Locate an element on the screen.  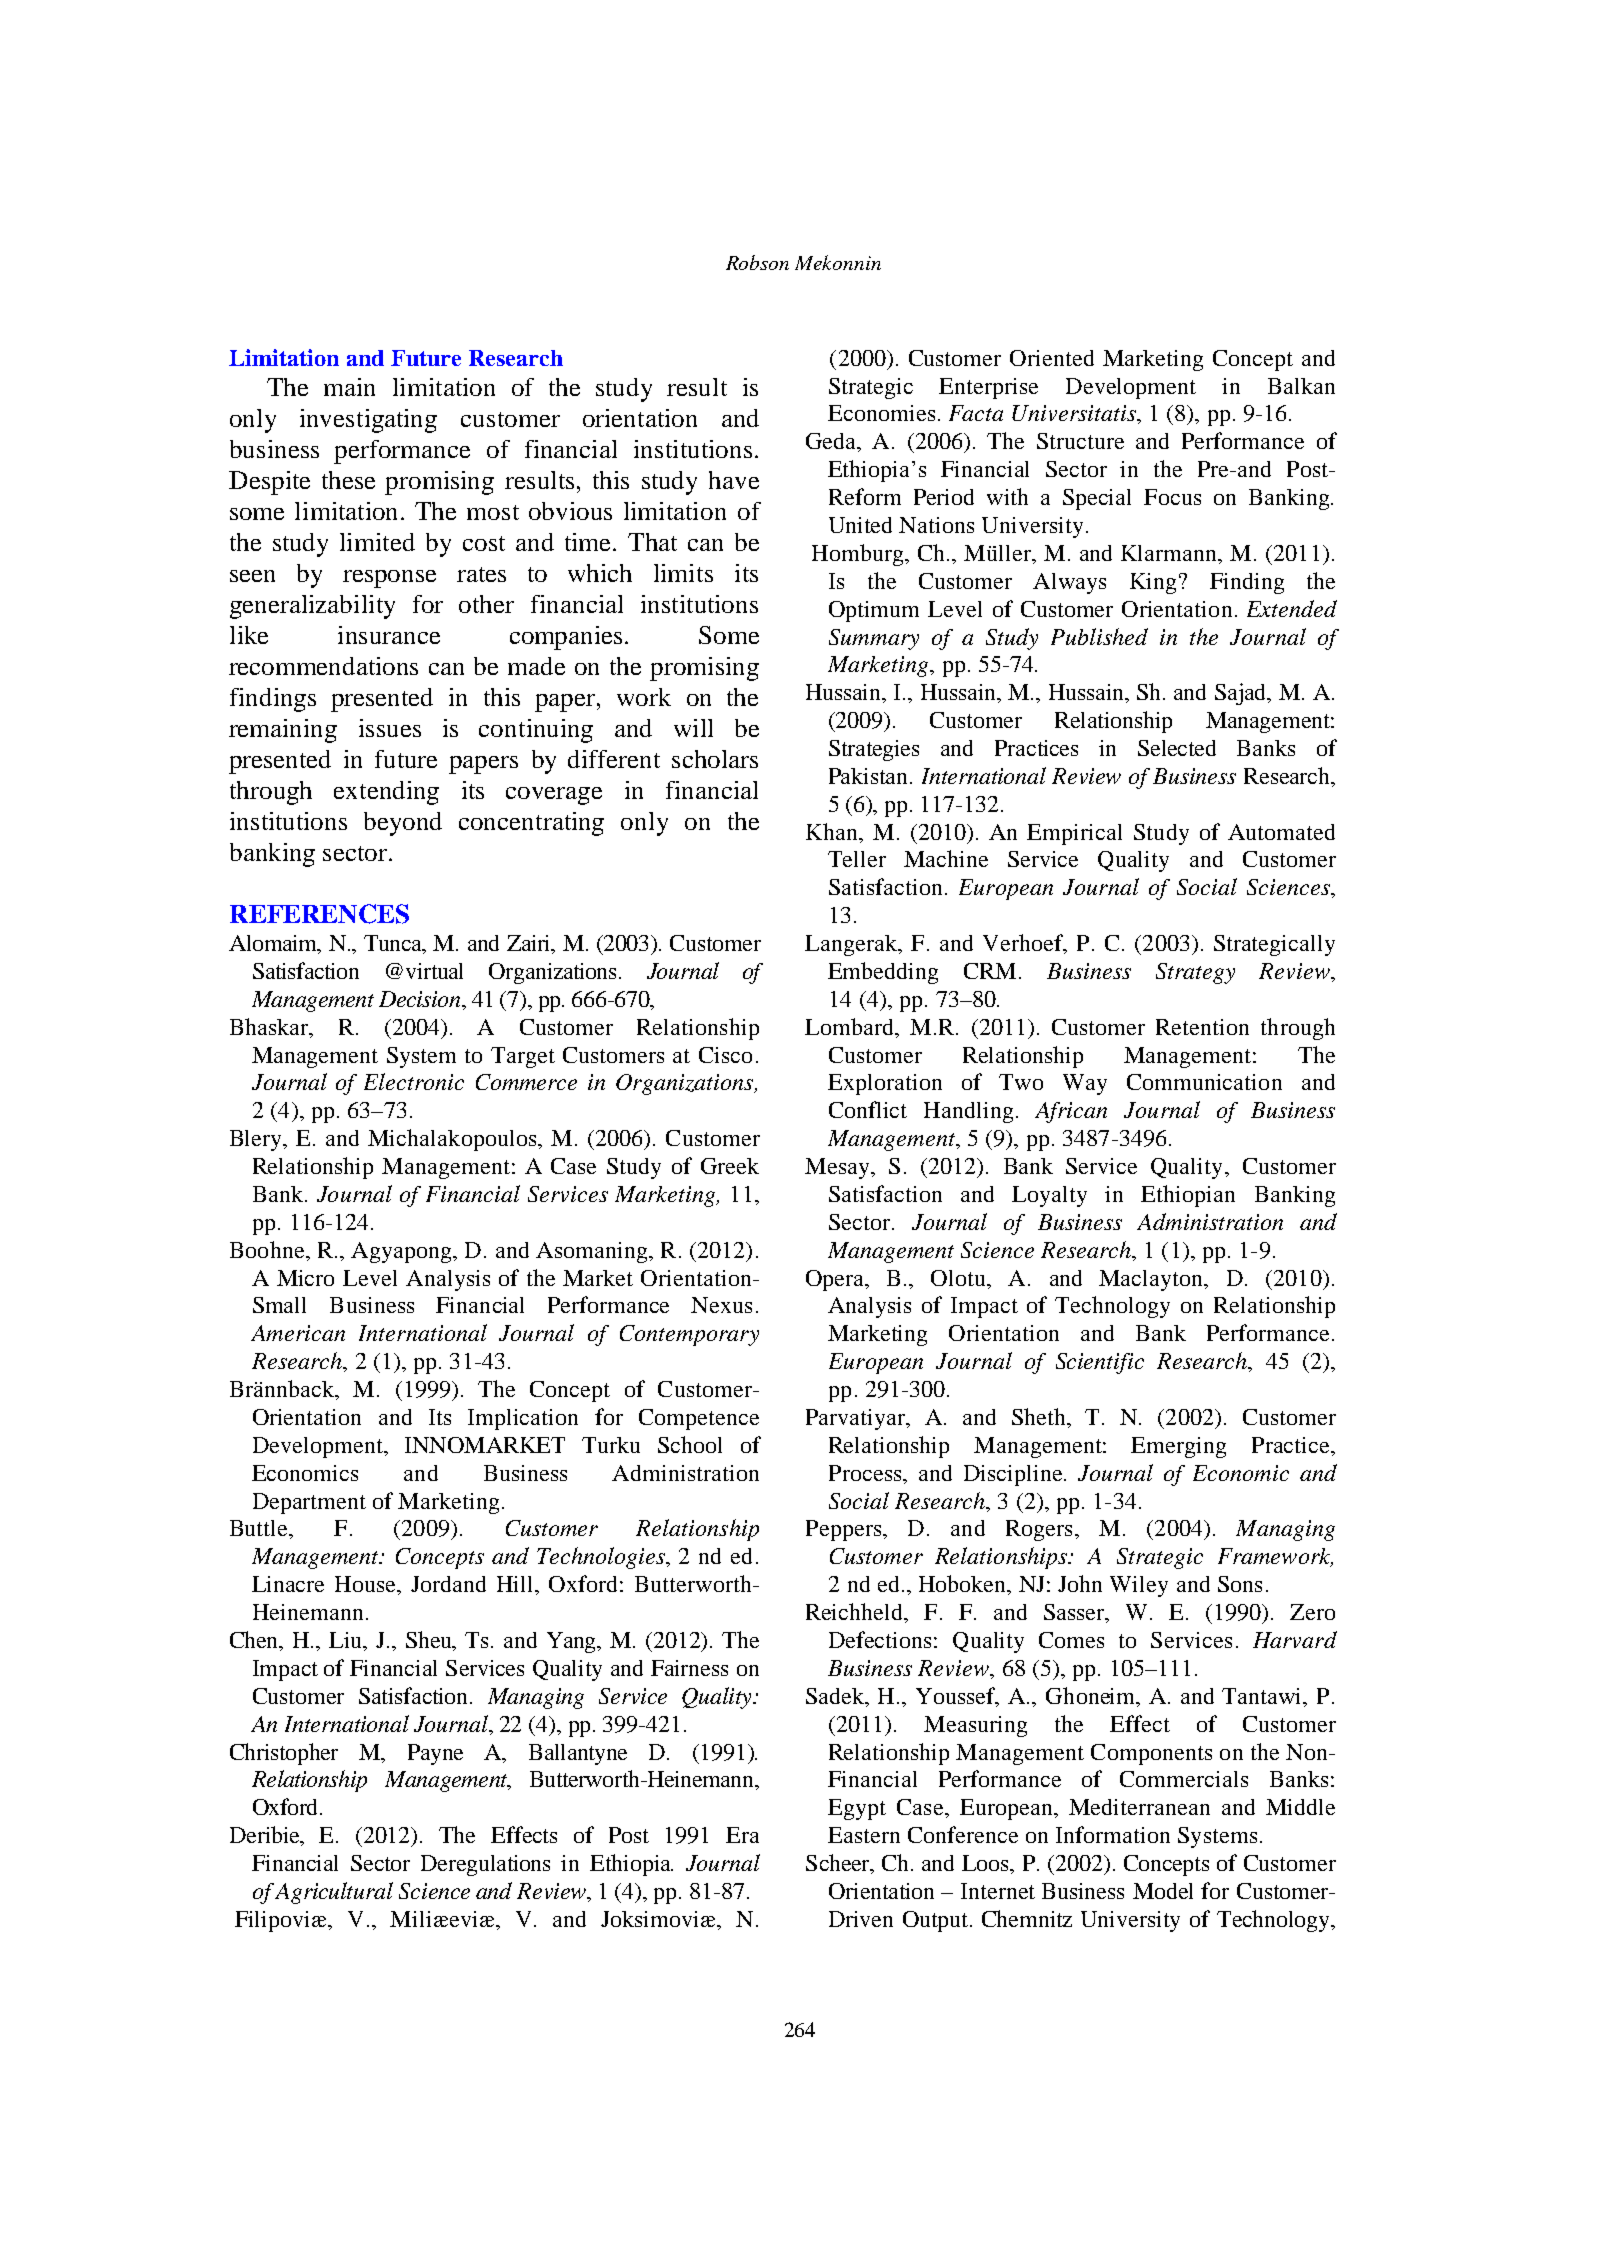
investigating is located at coordinates (368, 421).
